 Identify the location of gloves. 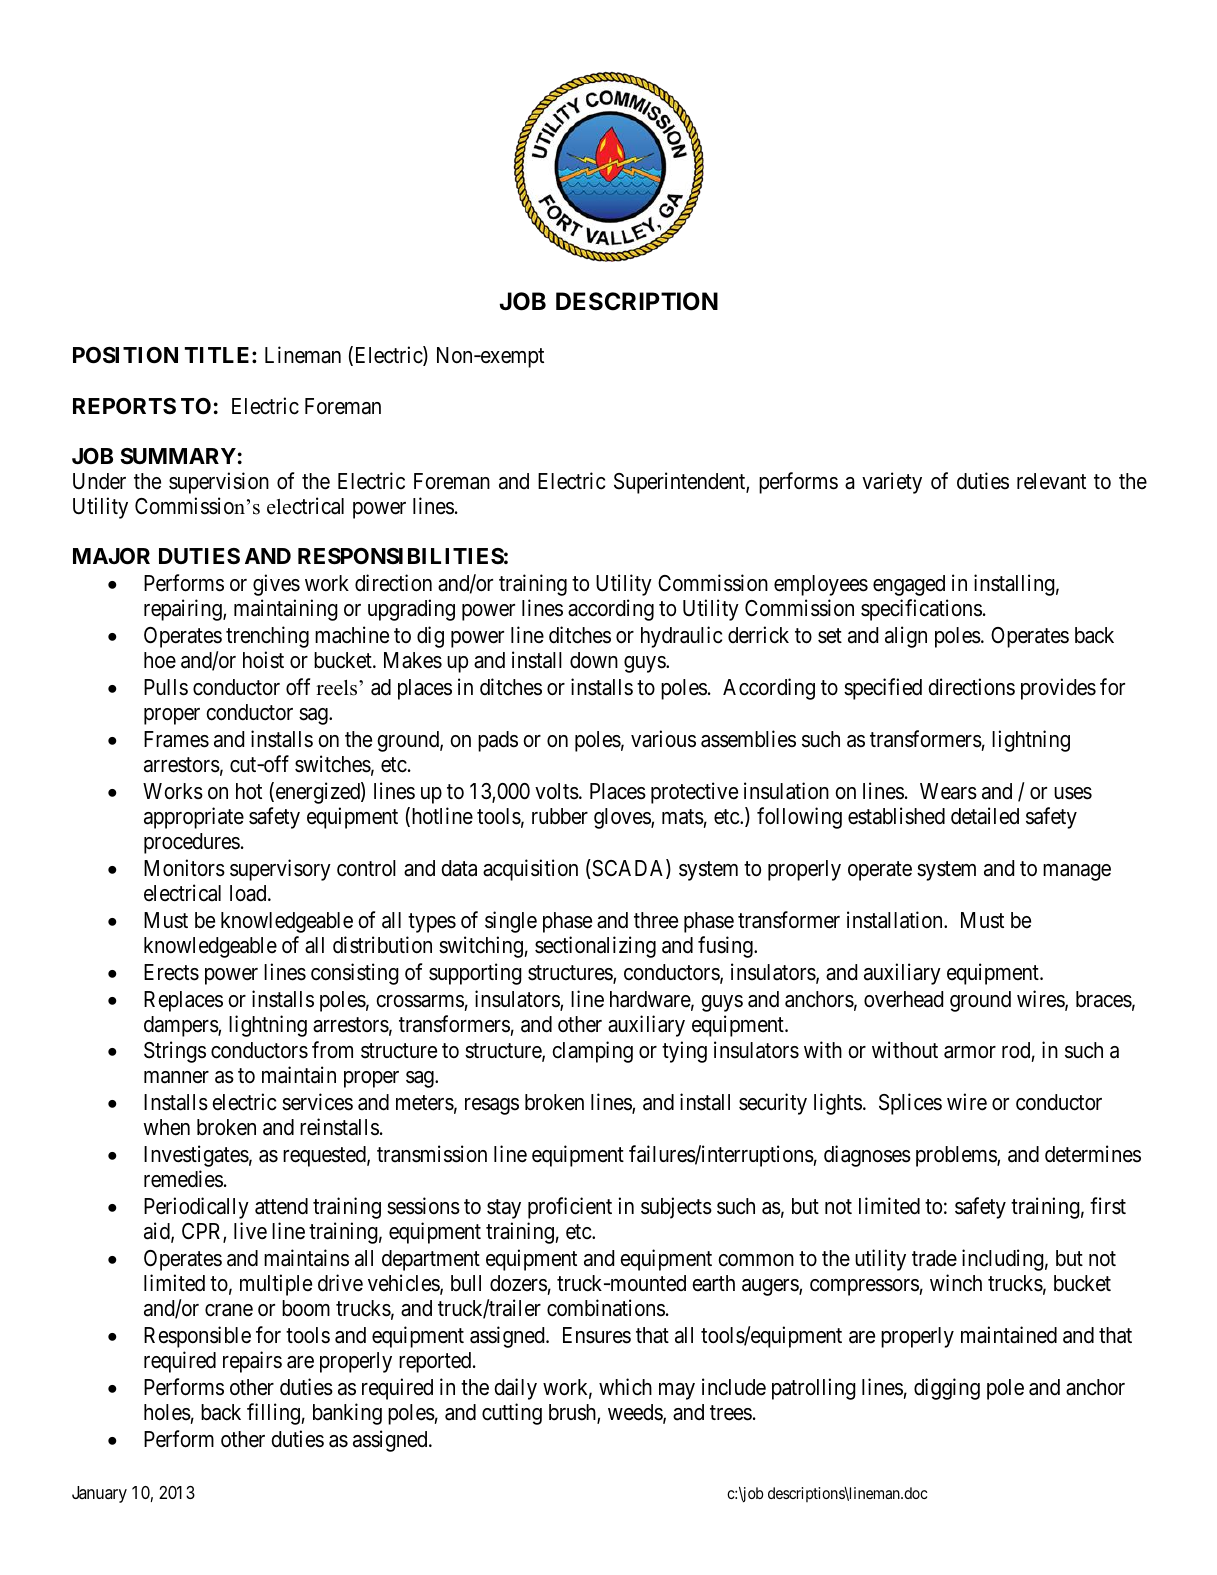
(623, 818).
